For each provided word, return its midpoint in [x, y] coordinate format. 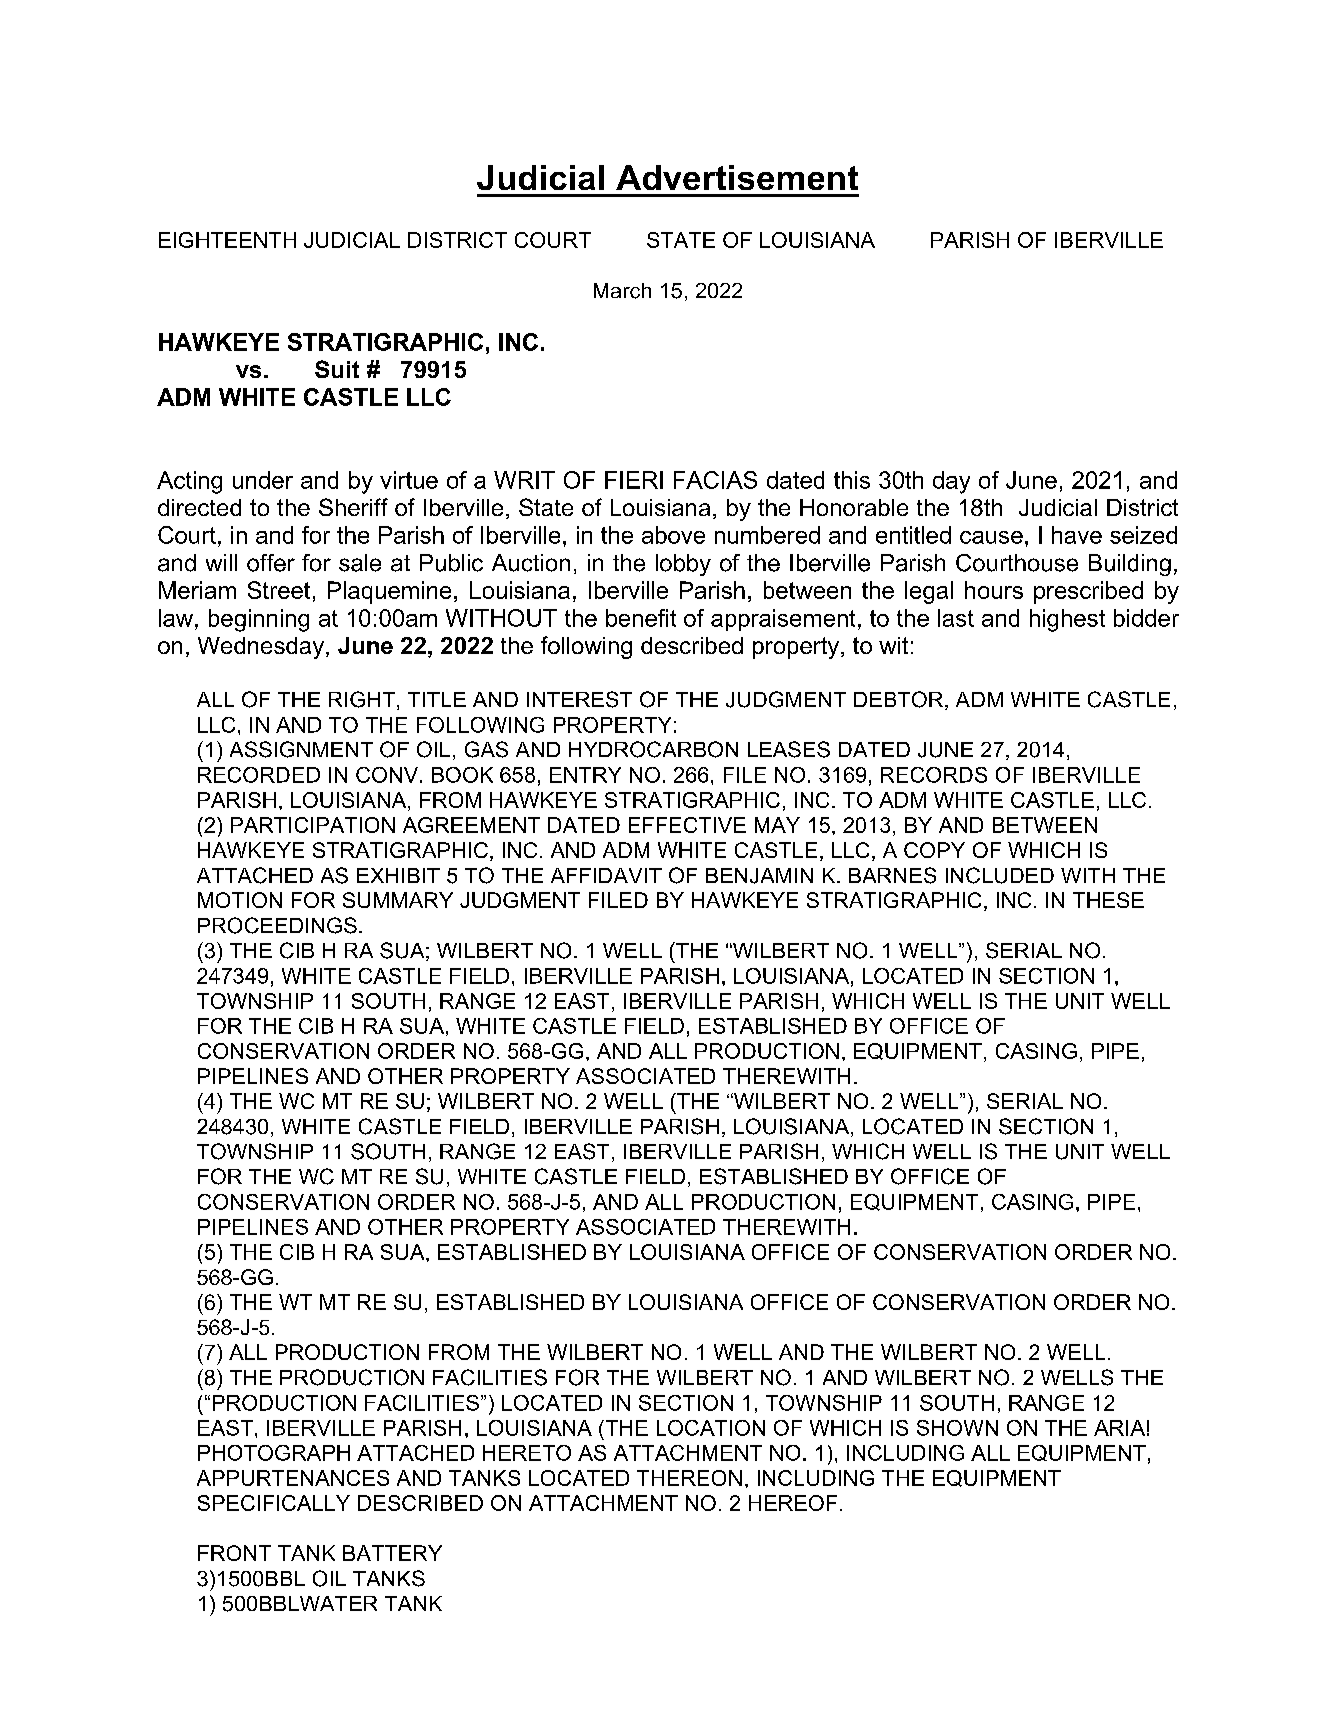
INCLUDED [1000, 875]
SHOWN [957, 1428]
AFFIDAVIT [606, 875]
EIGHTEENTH [227, 240]
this [852, 480]
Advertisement [737, 177]
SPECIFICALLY [274, 1503]
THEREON [689, 1478]
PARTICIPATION [313, 825]
